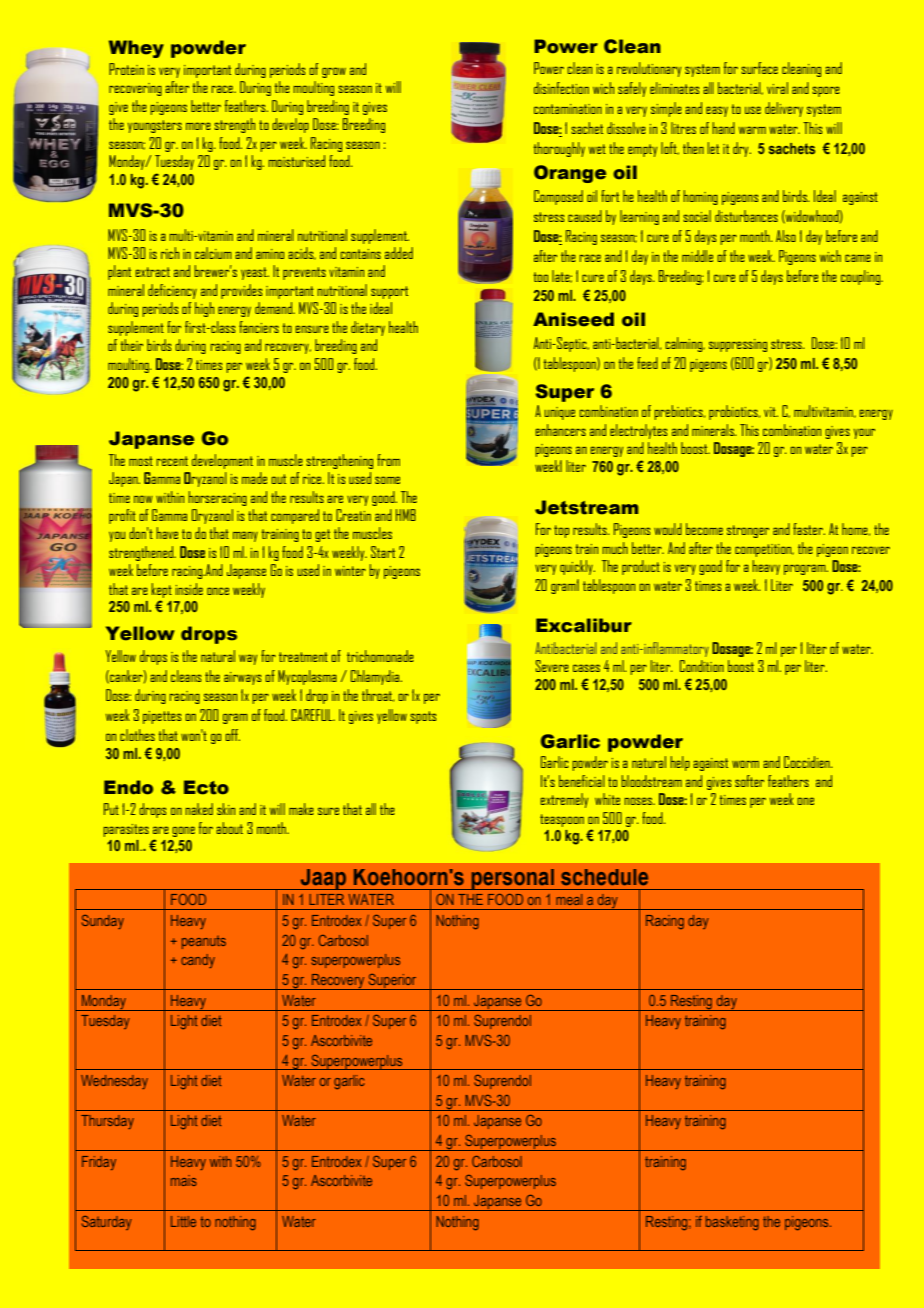  I want to click on meal, so click(569, 899).
